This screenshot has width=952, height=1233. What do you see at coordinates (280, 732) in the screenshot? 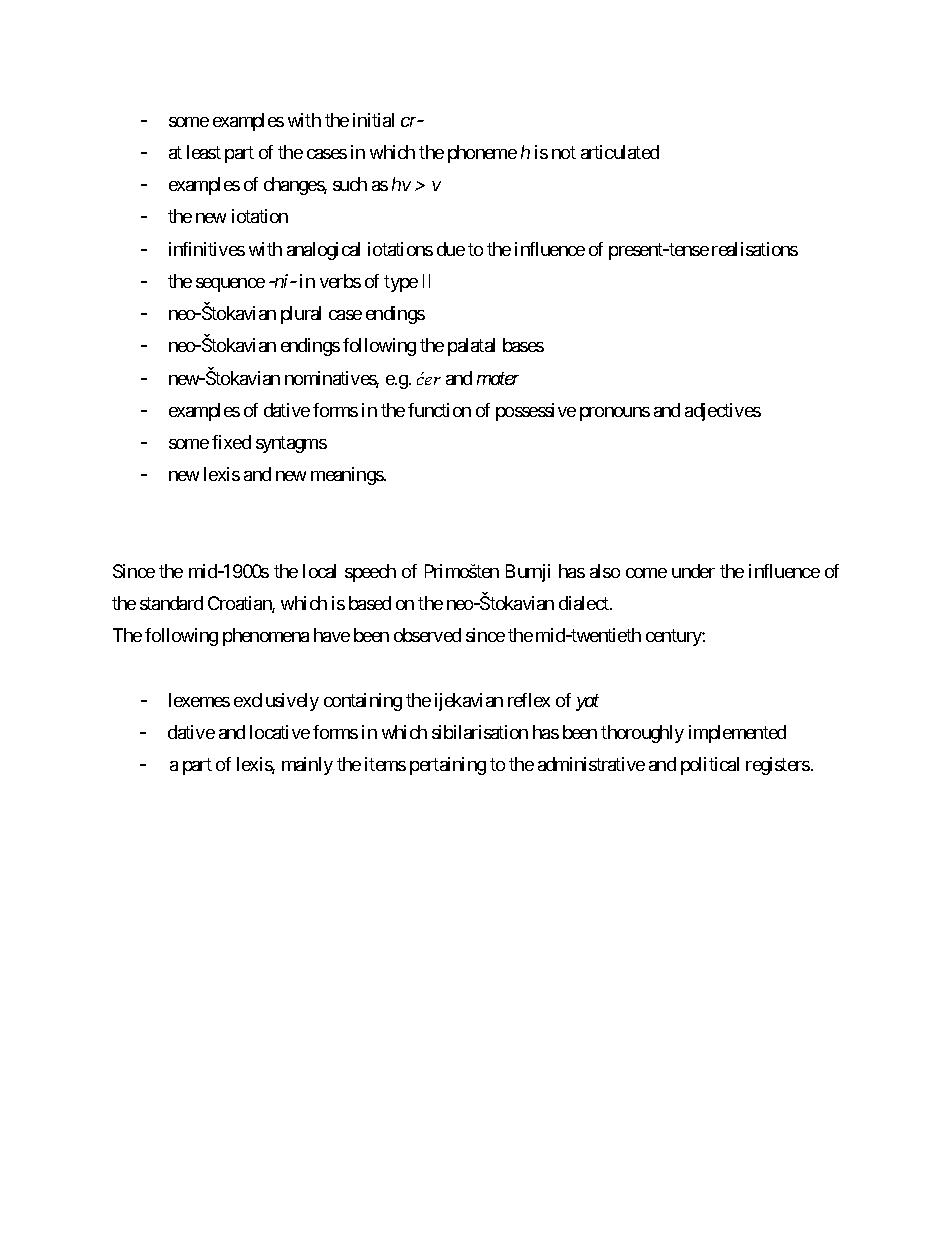
I see `locative` at bounding box center [280, 732].
